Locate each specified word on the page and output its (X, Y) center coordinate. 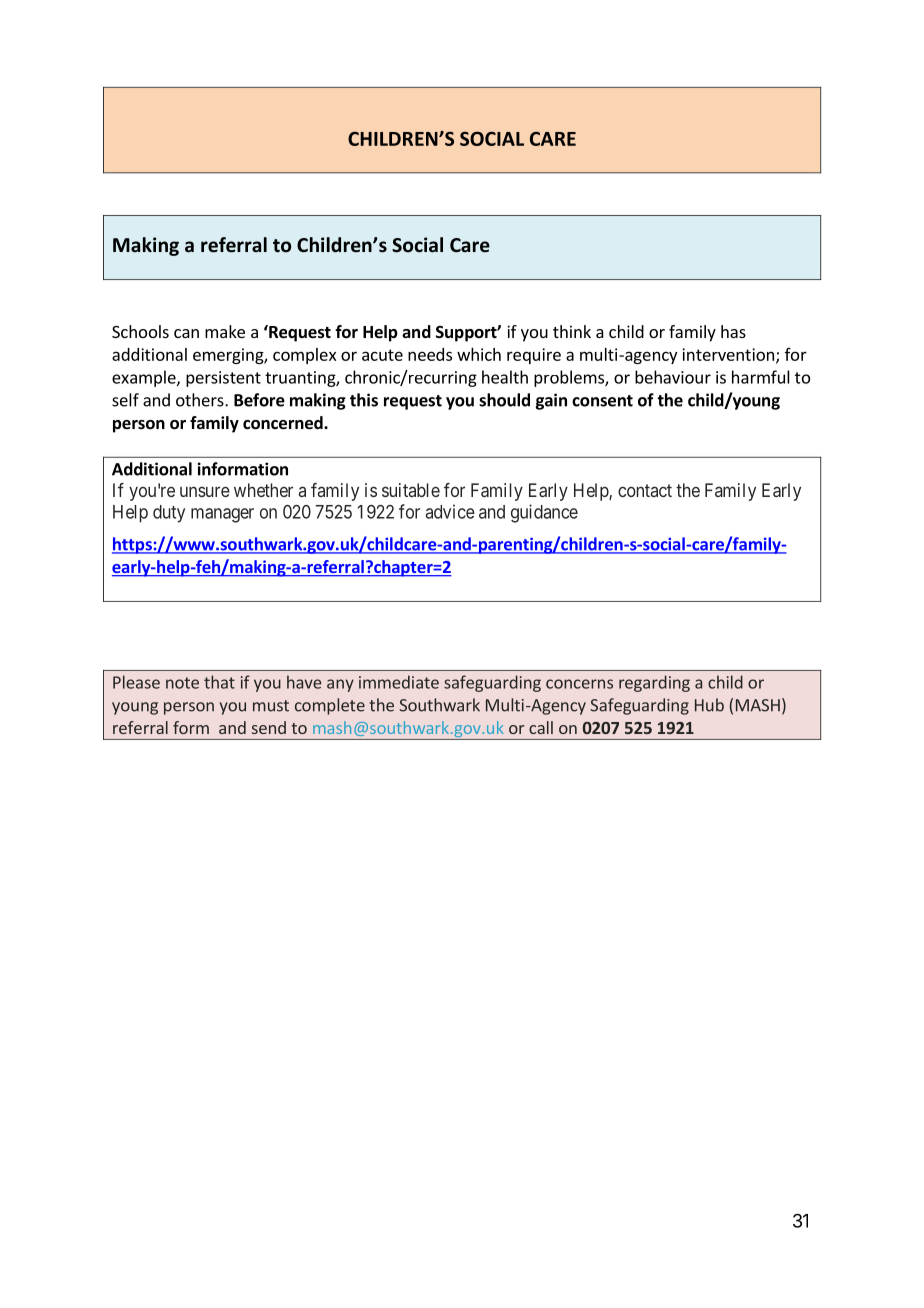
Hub (709, 705)
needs (430, 354)
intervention (728, 354)
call (541, 727)
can (186, 333)
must (271, 706)
